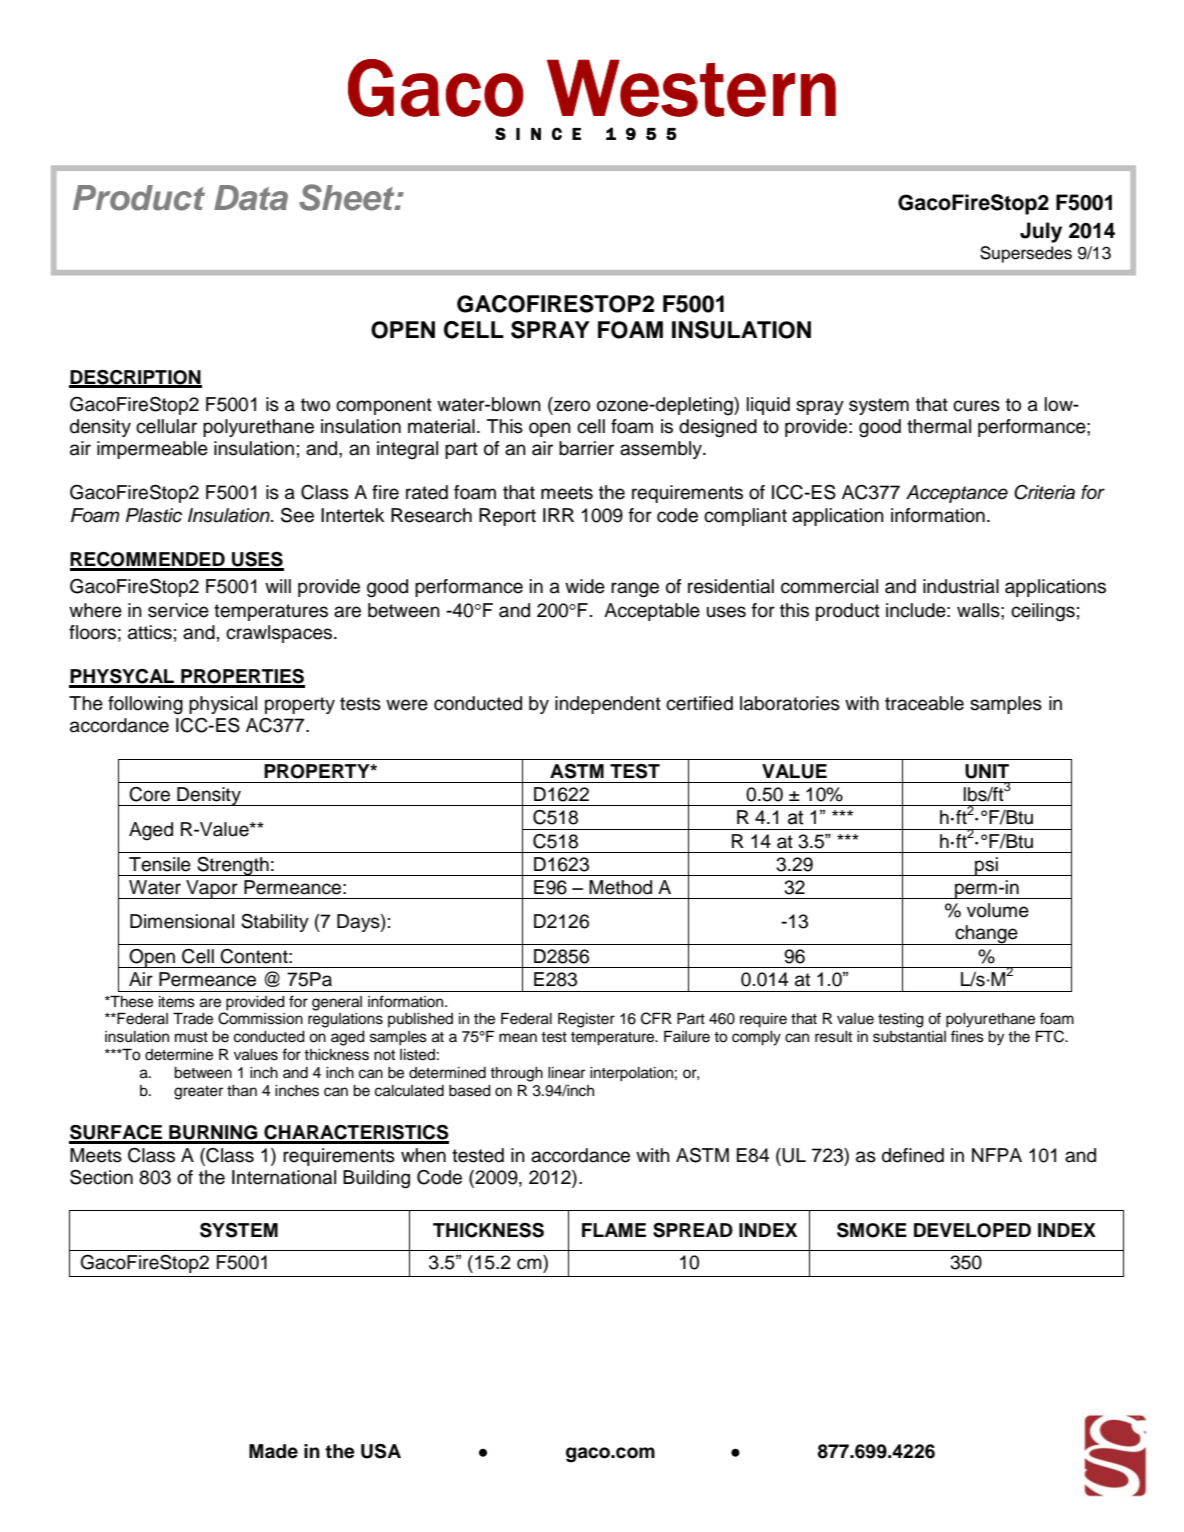 The width and height of the screenshot is (1184, 1532). What do you see at coordinates (381, 1451) in the screenshot?
I see `USA` at bounding box center [381, 1451].
